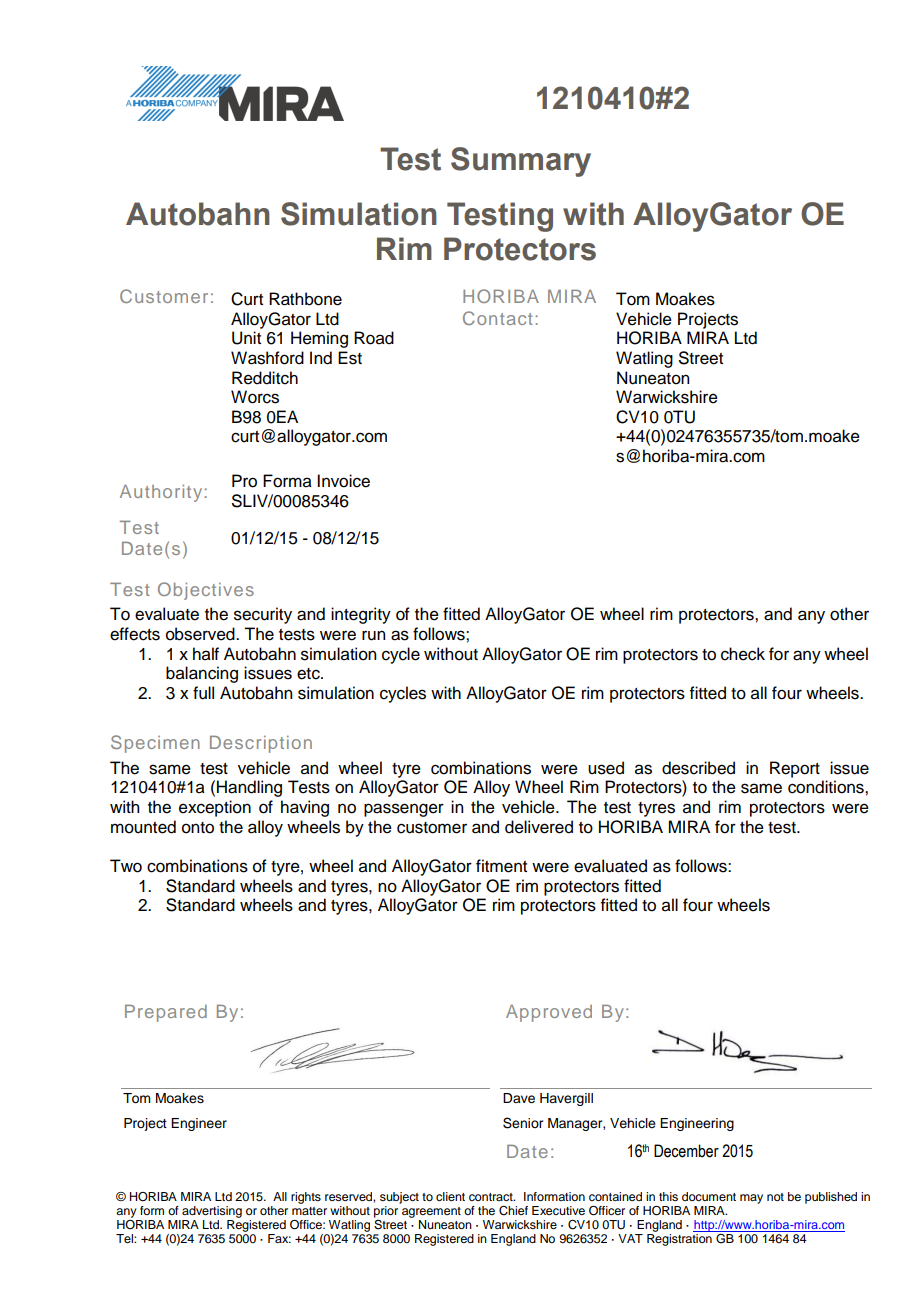  Describe the element at coordinates (521, 162) in the screenshot. I see `Summary` at that location.
